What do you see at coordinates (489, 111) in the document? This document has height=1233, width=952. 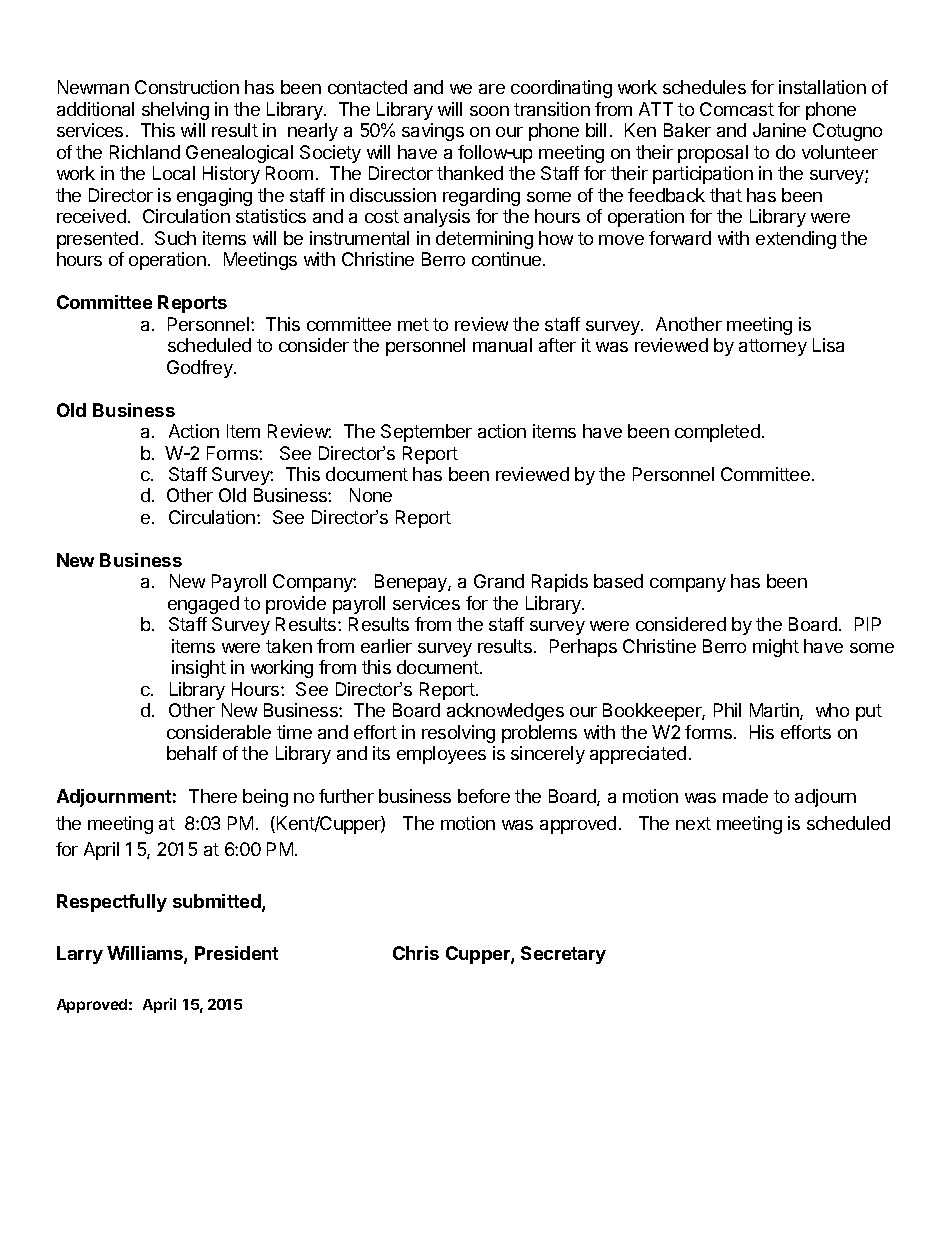 I see `soon` at bounding box center [489, 111].
